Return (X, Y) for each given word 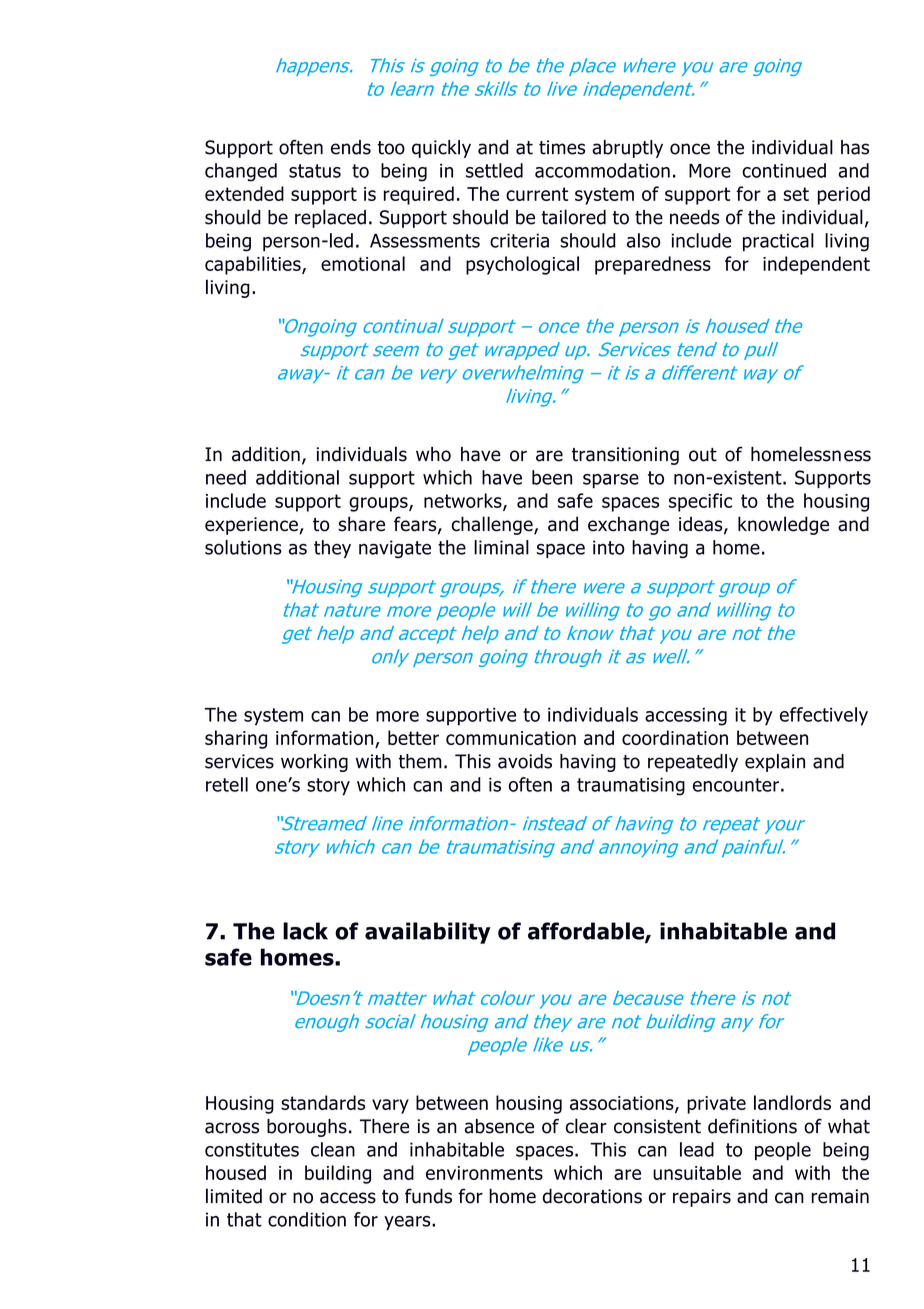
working (314, 763)
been (552, 477)
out (703, 455)
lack (305, 931)
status (315, 171)
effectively (824, 716)
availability (428, 933)
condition (307, 1219)
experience (251, 526)
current (537, 194)
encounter (736, 785)
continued (784, 170)
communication (511, 738)
